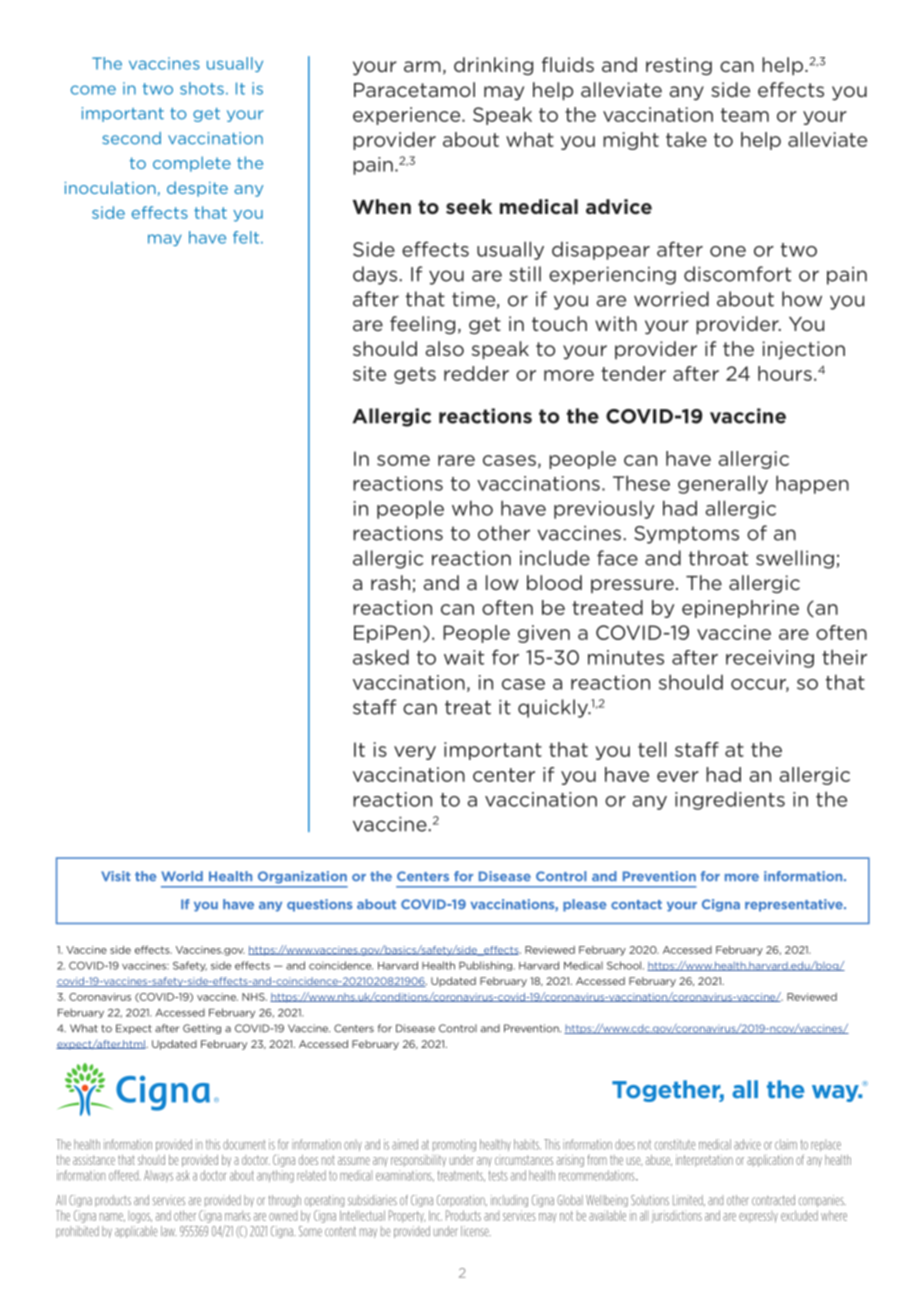 The width and height of the screenshot is (924, 1308). What do you see at coordinates (369, 373) in the screenshot?
I see `site` at bounding box center [369, 373].
